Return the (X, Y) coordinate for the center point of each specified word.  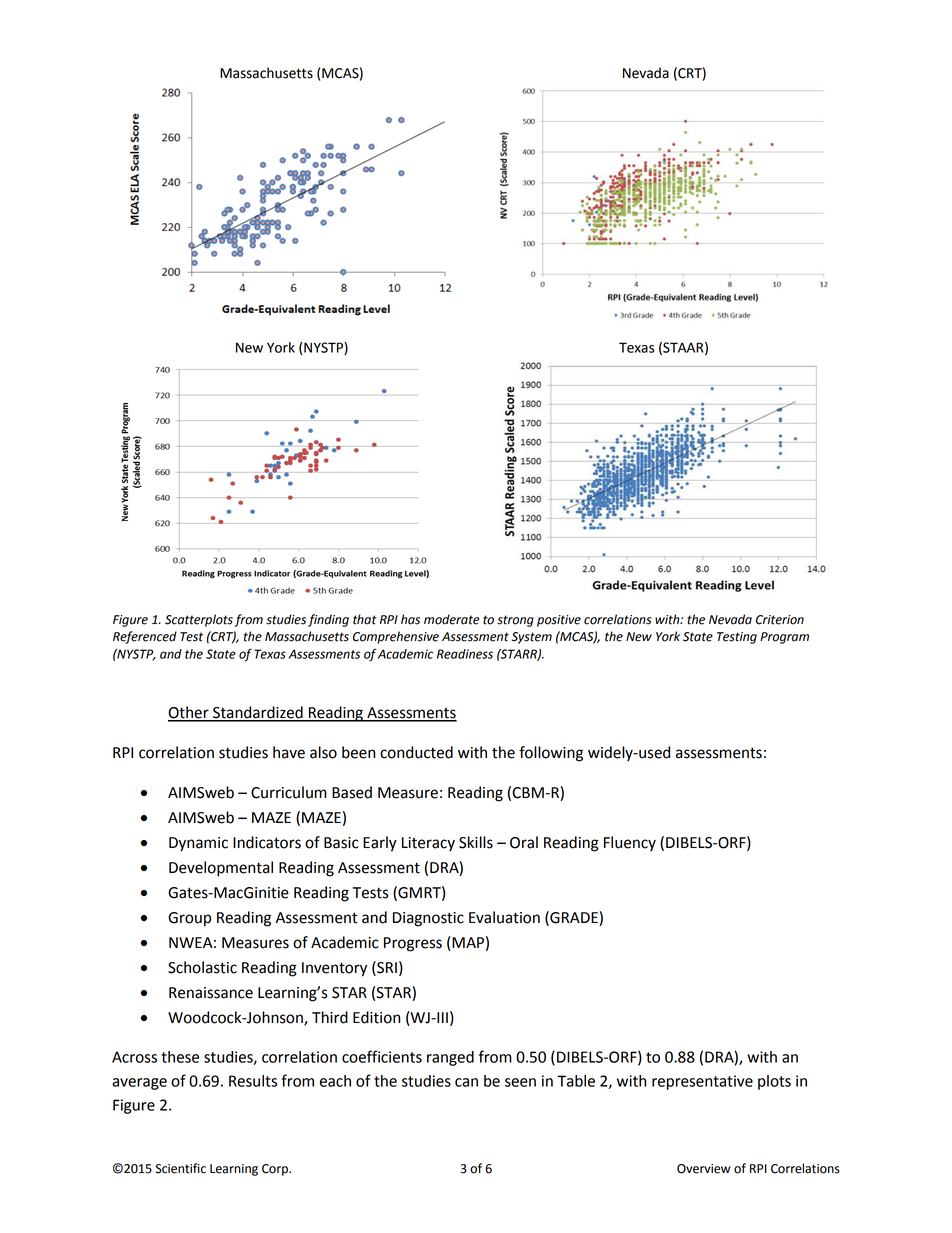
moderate (451, 619)
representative (702, 1082)
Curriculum (289, 792)
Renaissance (211, 993)
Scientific (181, 1168)
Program (784, 638)
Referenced (145, 637)
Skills (476, 842)
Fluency (630, 844)
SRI (386, 968)
